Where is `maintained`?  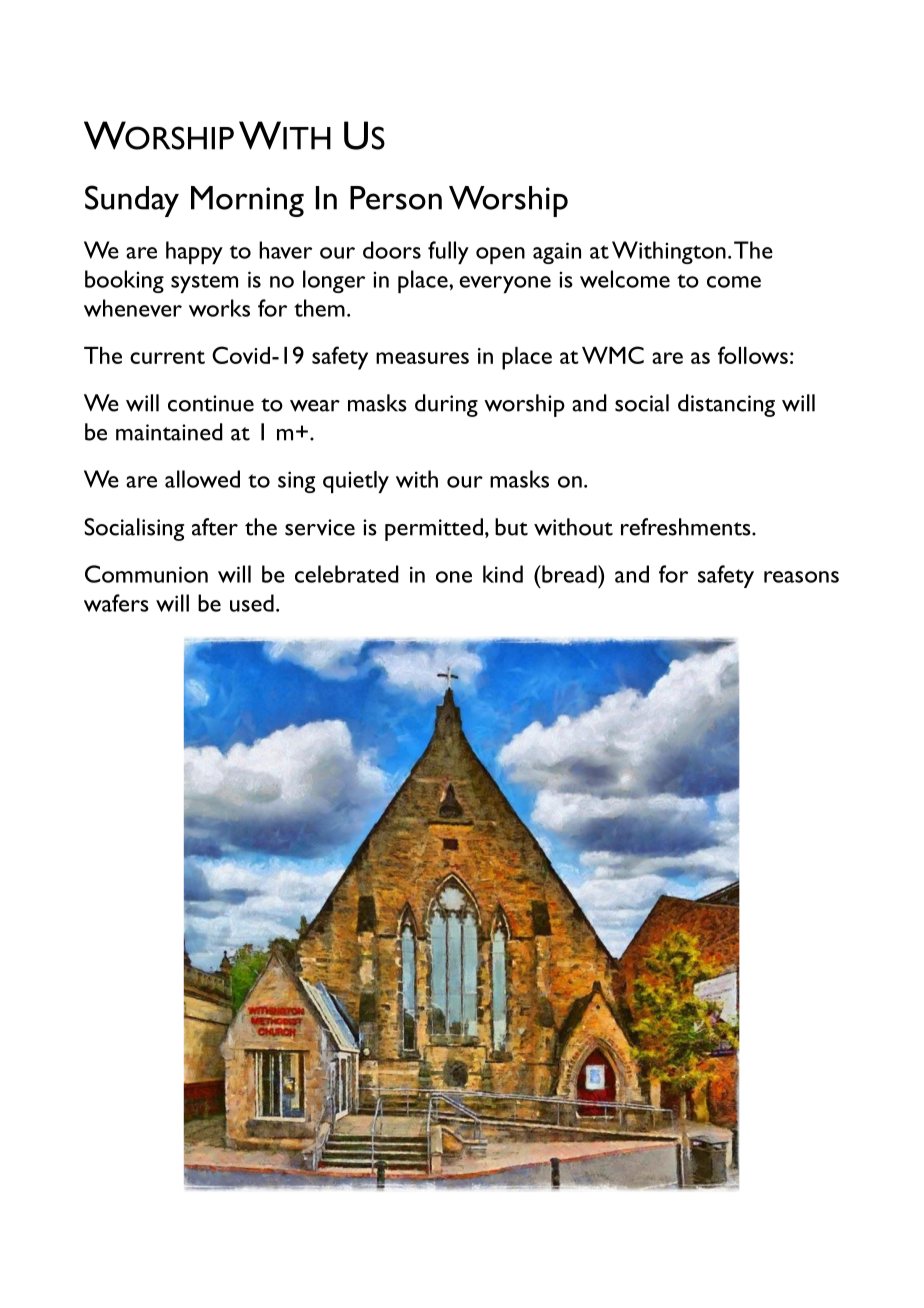
maintained is located at coordinates (169, 432).
